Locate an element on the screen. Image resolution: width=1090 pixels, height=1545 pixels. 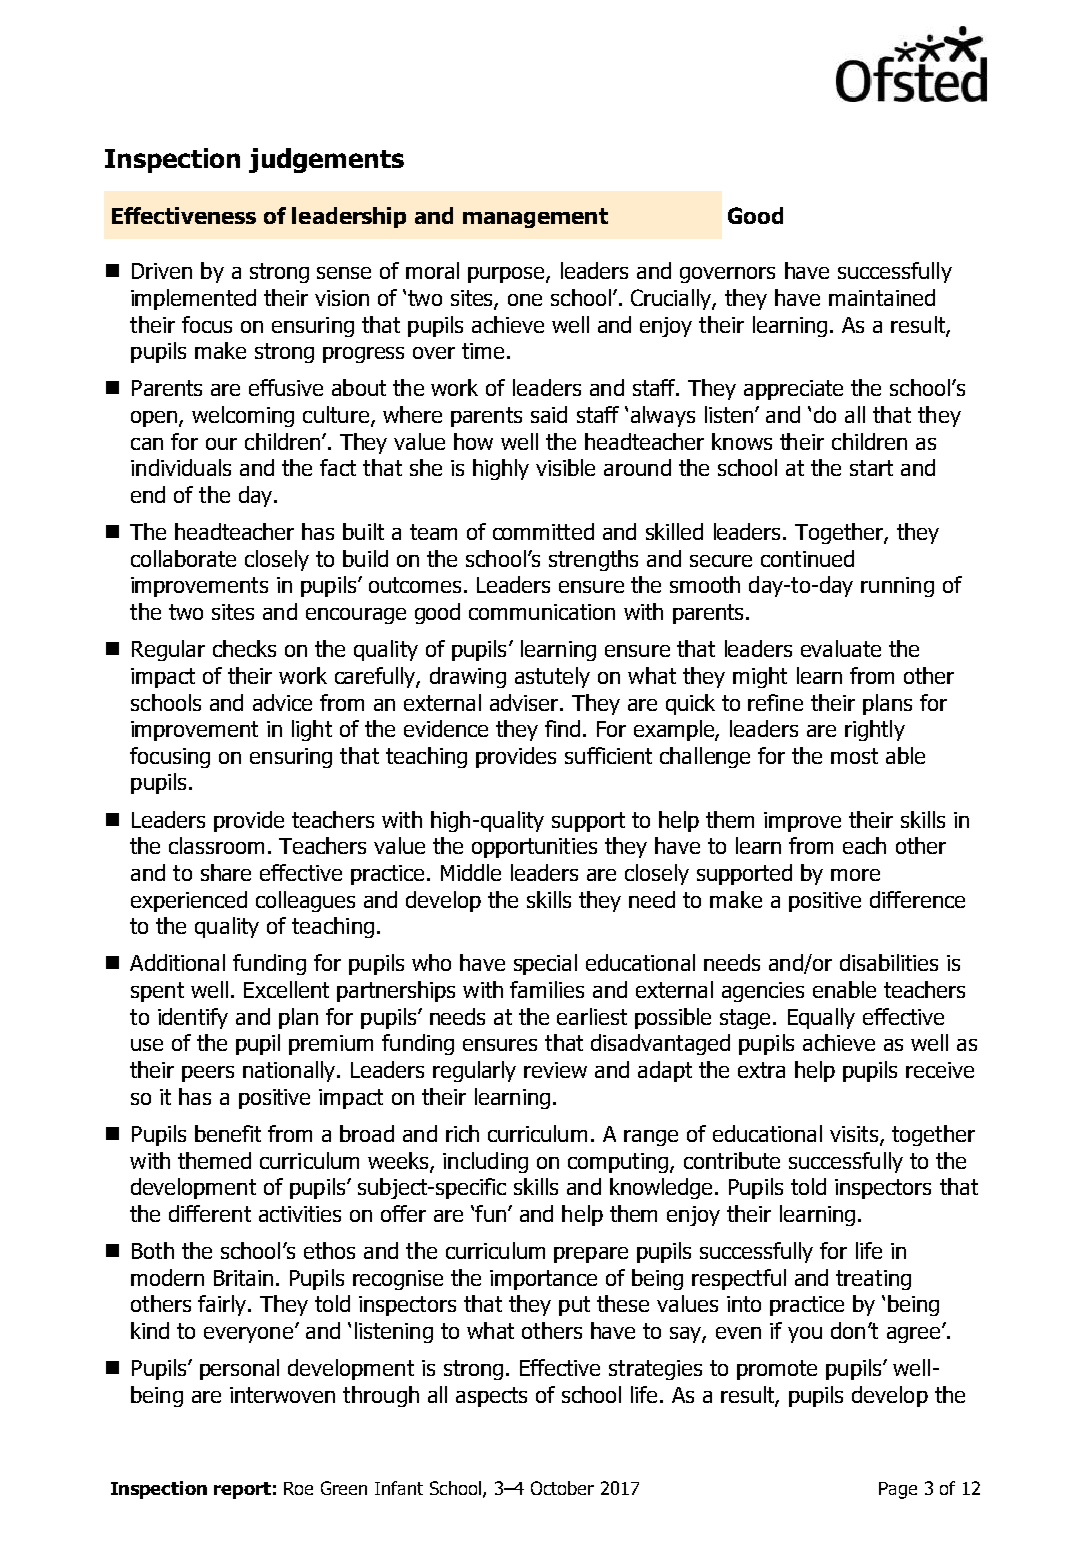
maintained is located at coordinates (882, 297).
